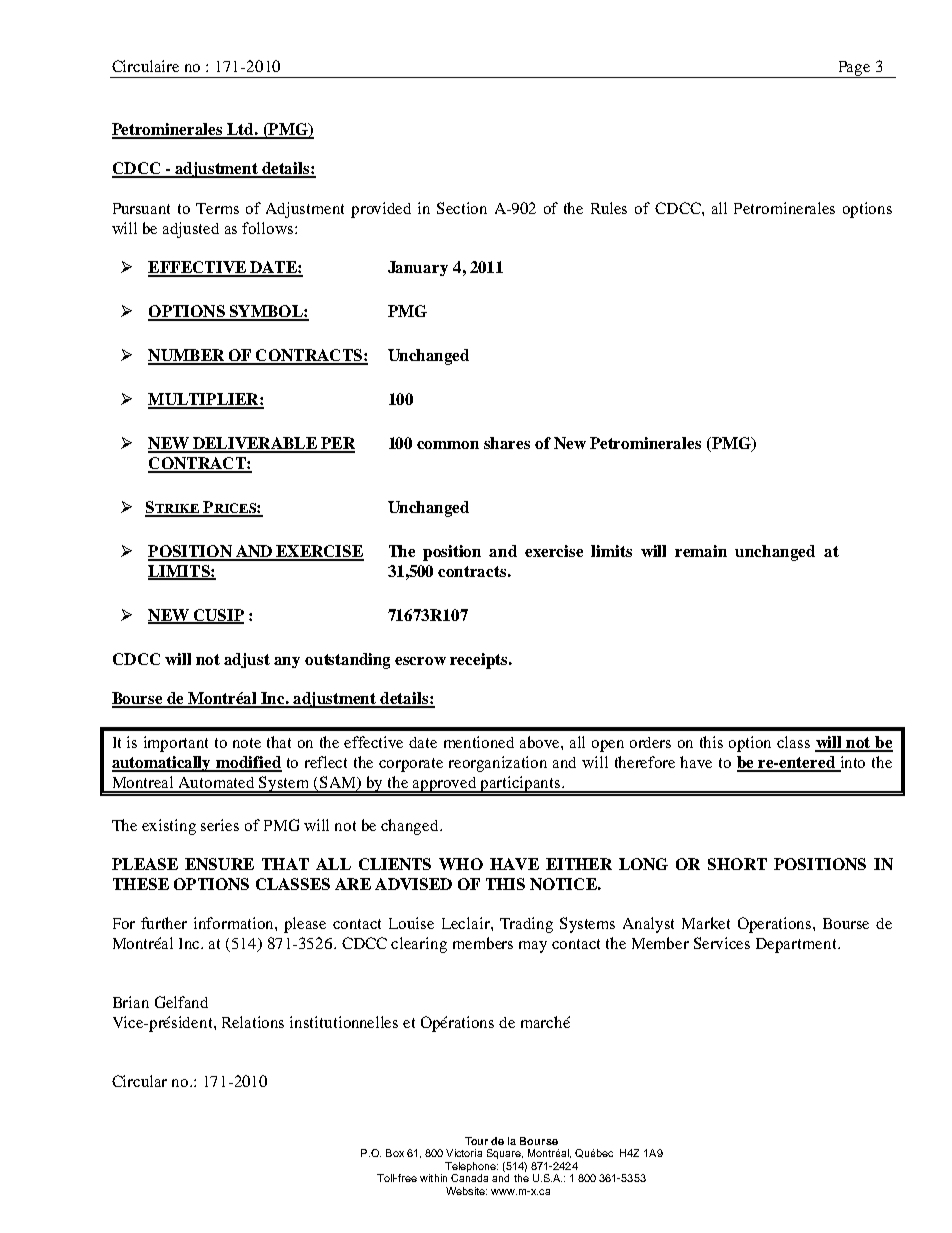 The height and width of the document is (1233, 952). What do you see at coordinates (797, 945) in the document?
I see `Department` at bounding box center [797, 945].
